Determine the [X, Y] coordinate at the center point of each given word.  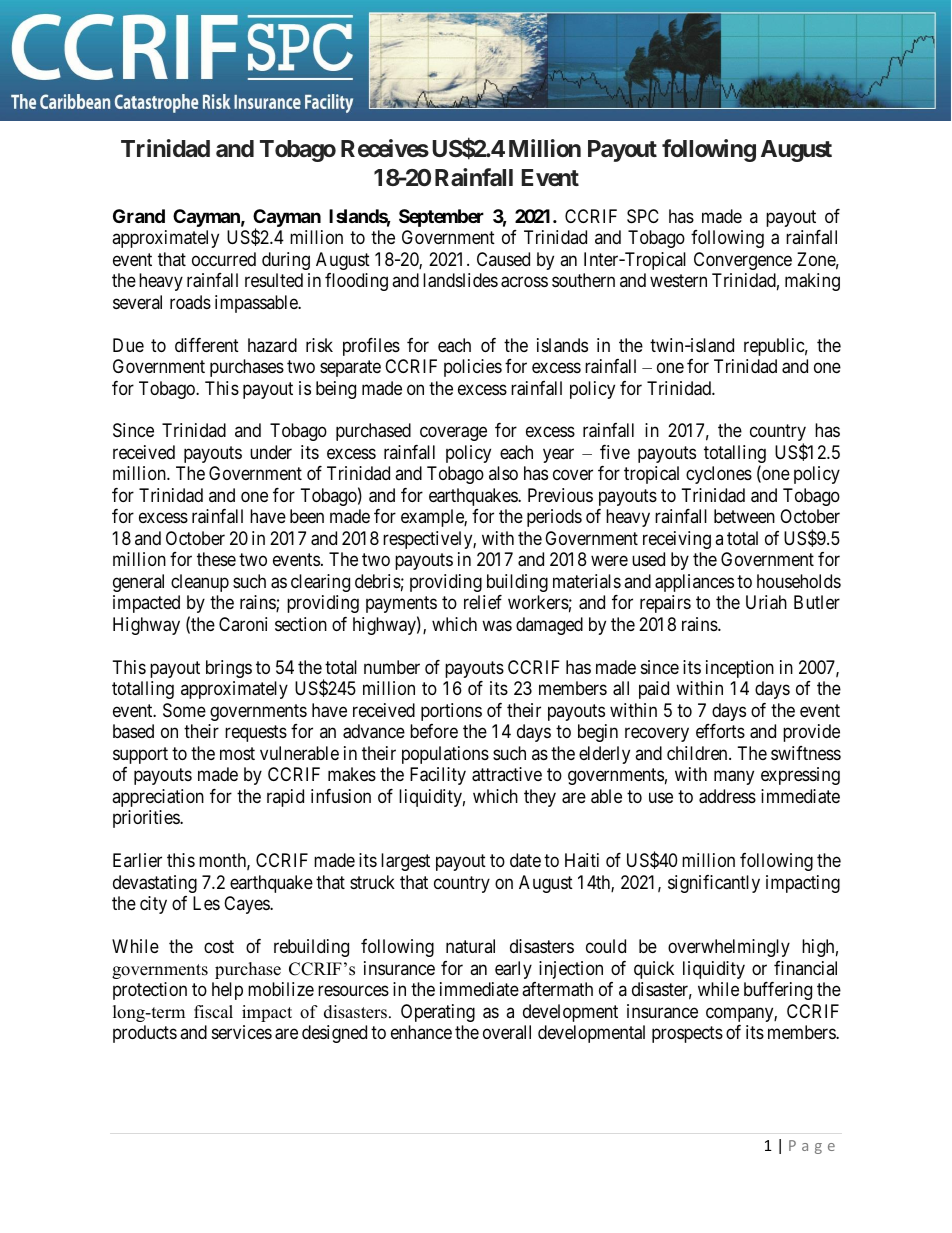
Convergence [743, 261]
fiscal [213, 1012]
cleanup [200, 583]
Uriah [766, 602]
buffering [778, 991]
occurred [224, 259]
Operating [438, 1013]
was [497, 626]
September [441, 218]
